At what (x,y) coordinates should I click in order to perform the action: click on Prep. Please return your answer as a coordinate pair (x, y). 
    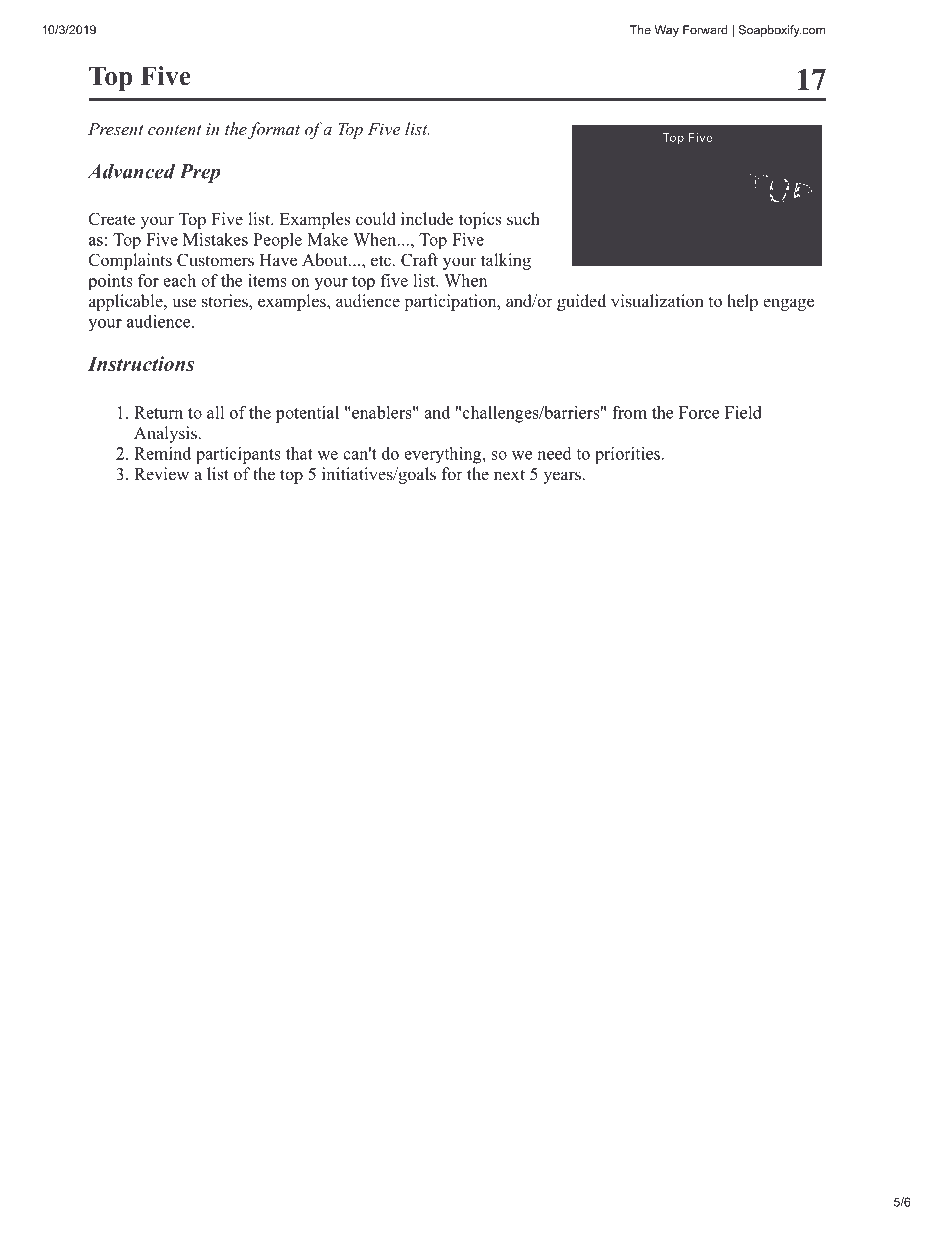
    Looking at the image, I should click on (200, 173).
